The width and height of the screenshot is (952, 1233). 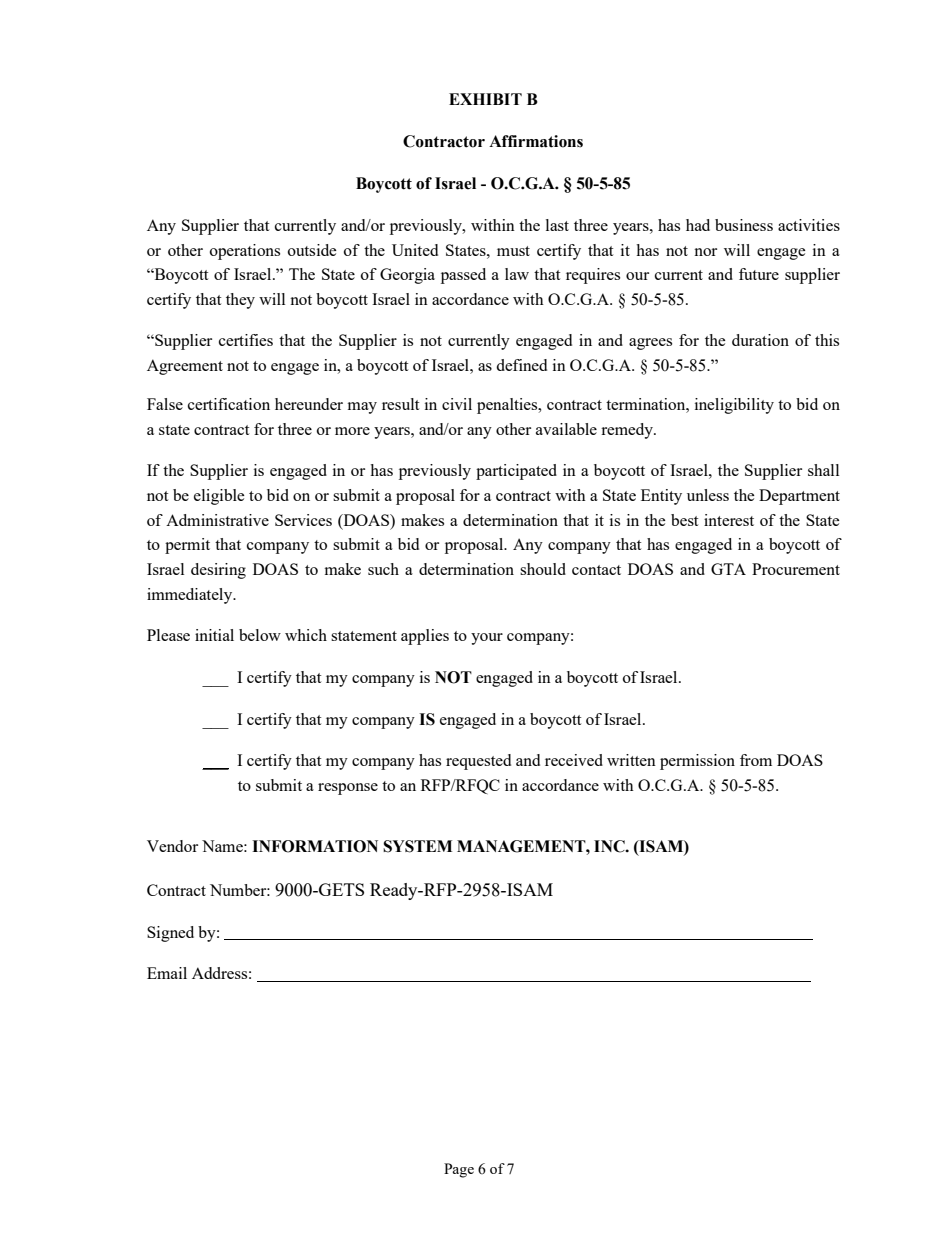 I want to click on participated, so click(x=516, y=472).
